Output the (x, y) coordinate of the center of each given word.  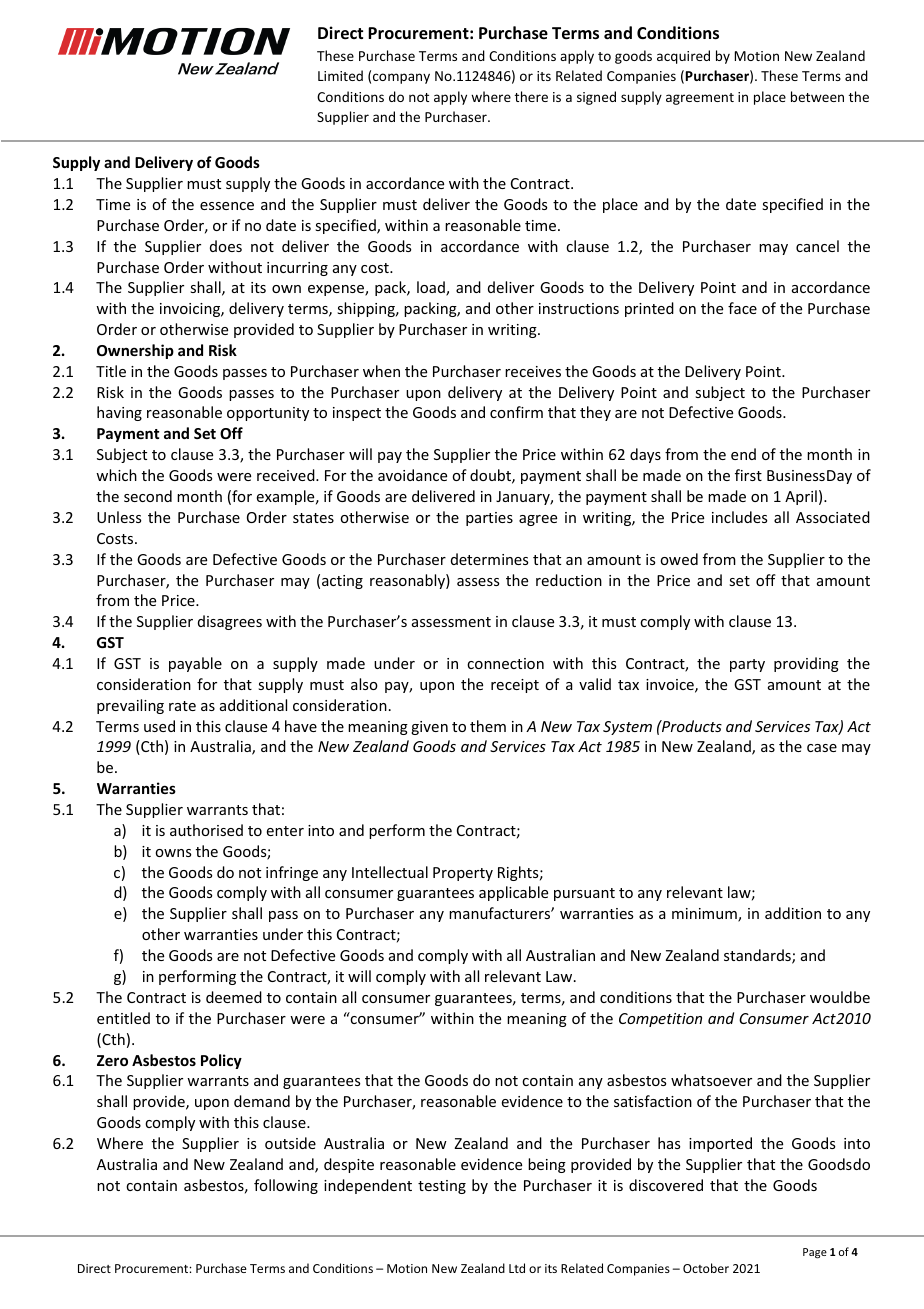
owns (173, 853)
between (817, 96)
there (531, 96)
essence (227, 206)
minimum (705, 915)
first (748, 475)
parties (489, 519)
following (286, 1186)
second (148, 496)
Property (463, 874)
